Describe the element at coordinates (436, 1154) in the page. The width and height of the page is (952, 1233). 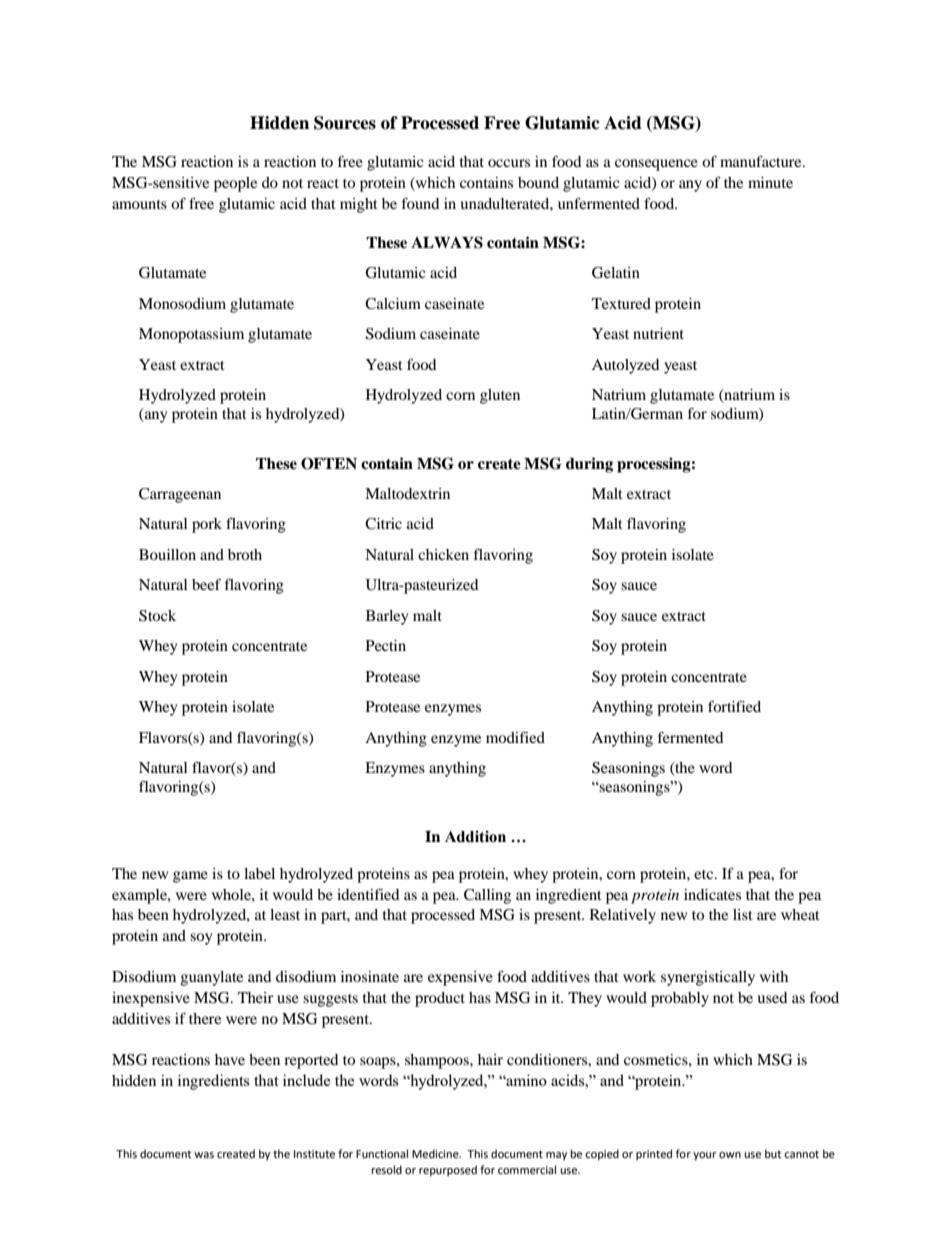
I see `Medicine` at that location.
